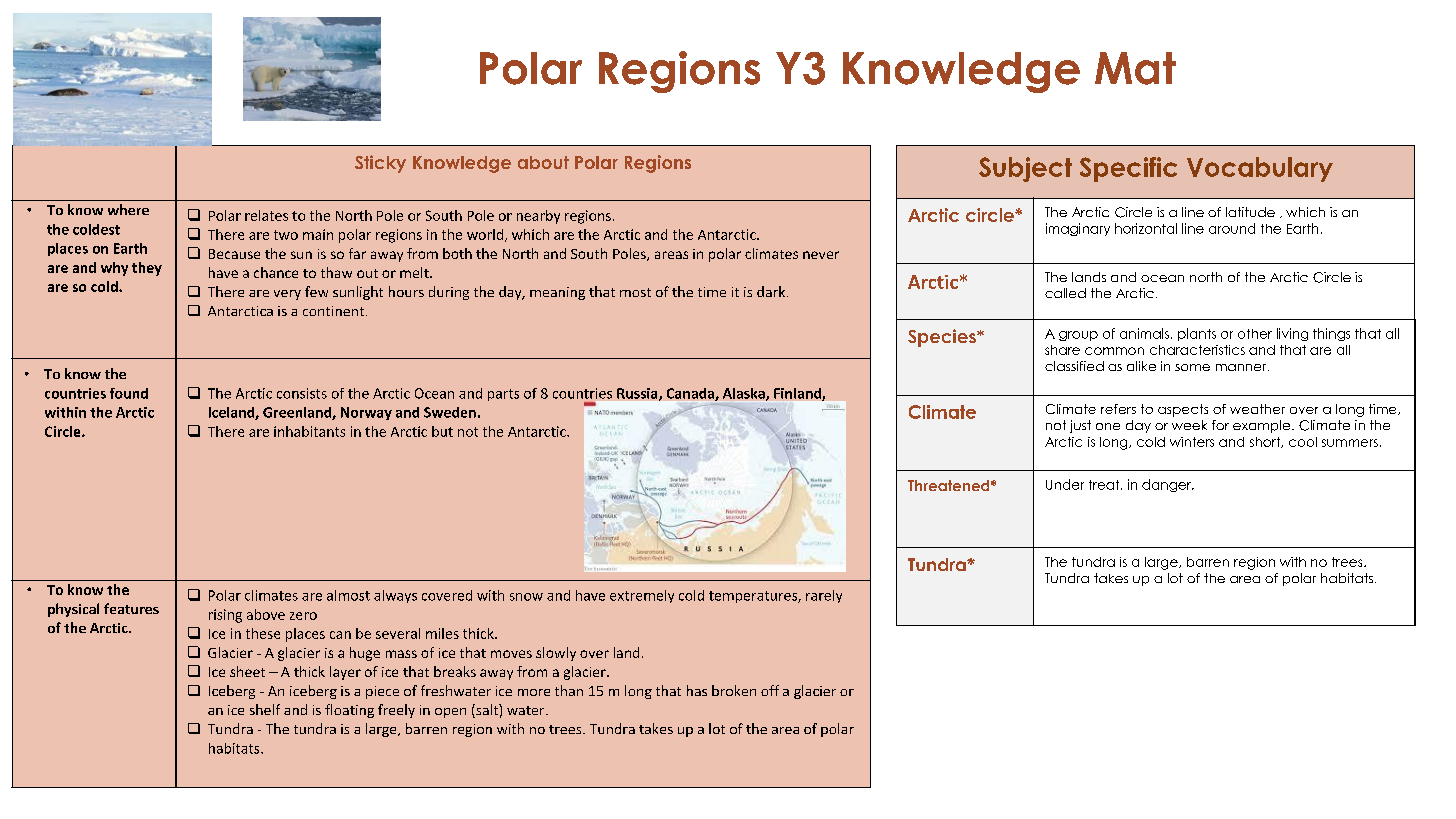  What do you see at coordinates (380, 164) in the document?
I see `Sticky` at bounding box center [380, 164].
